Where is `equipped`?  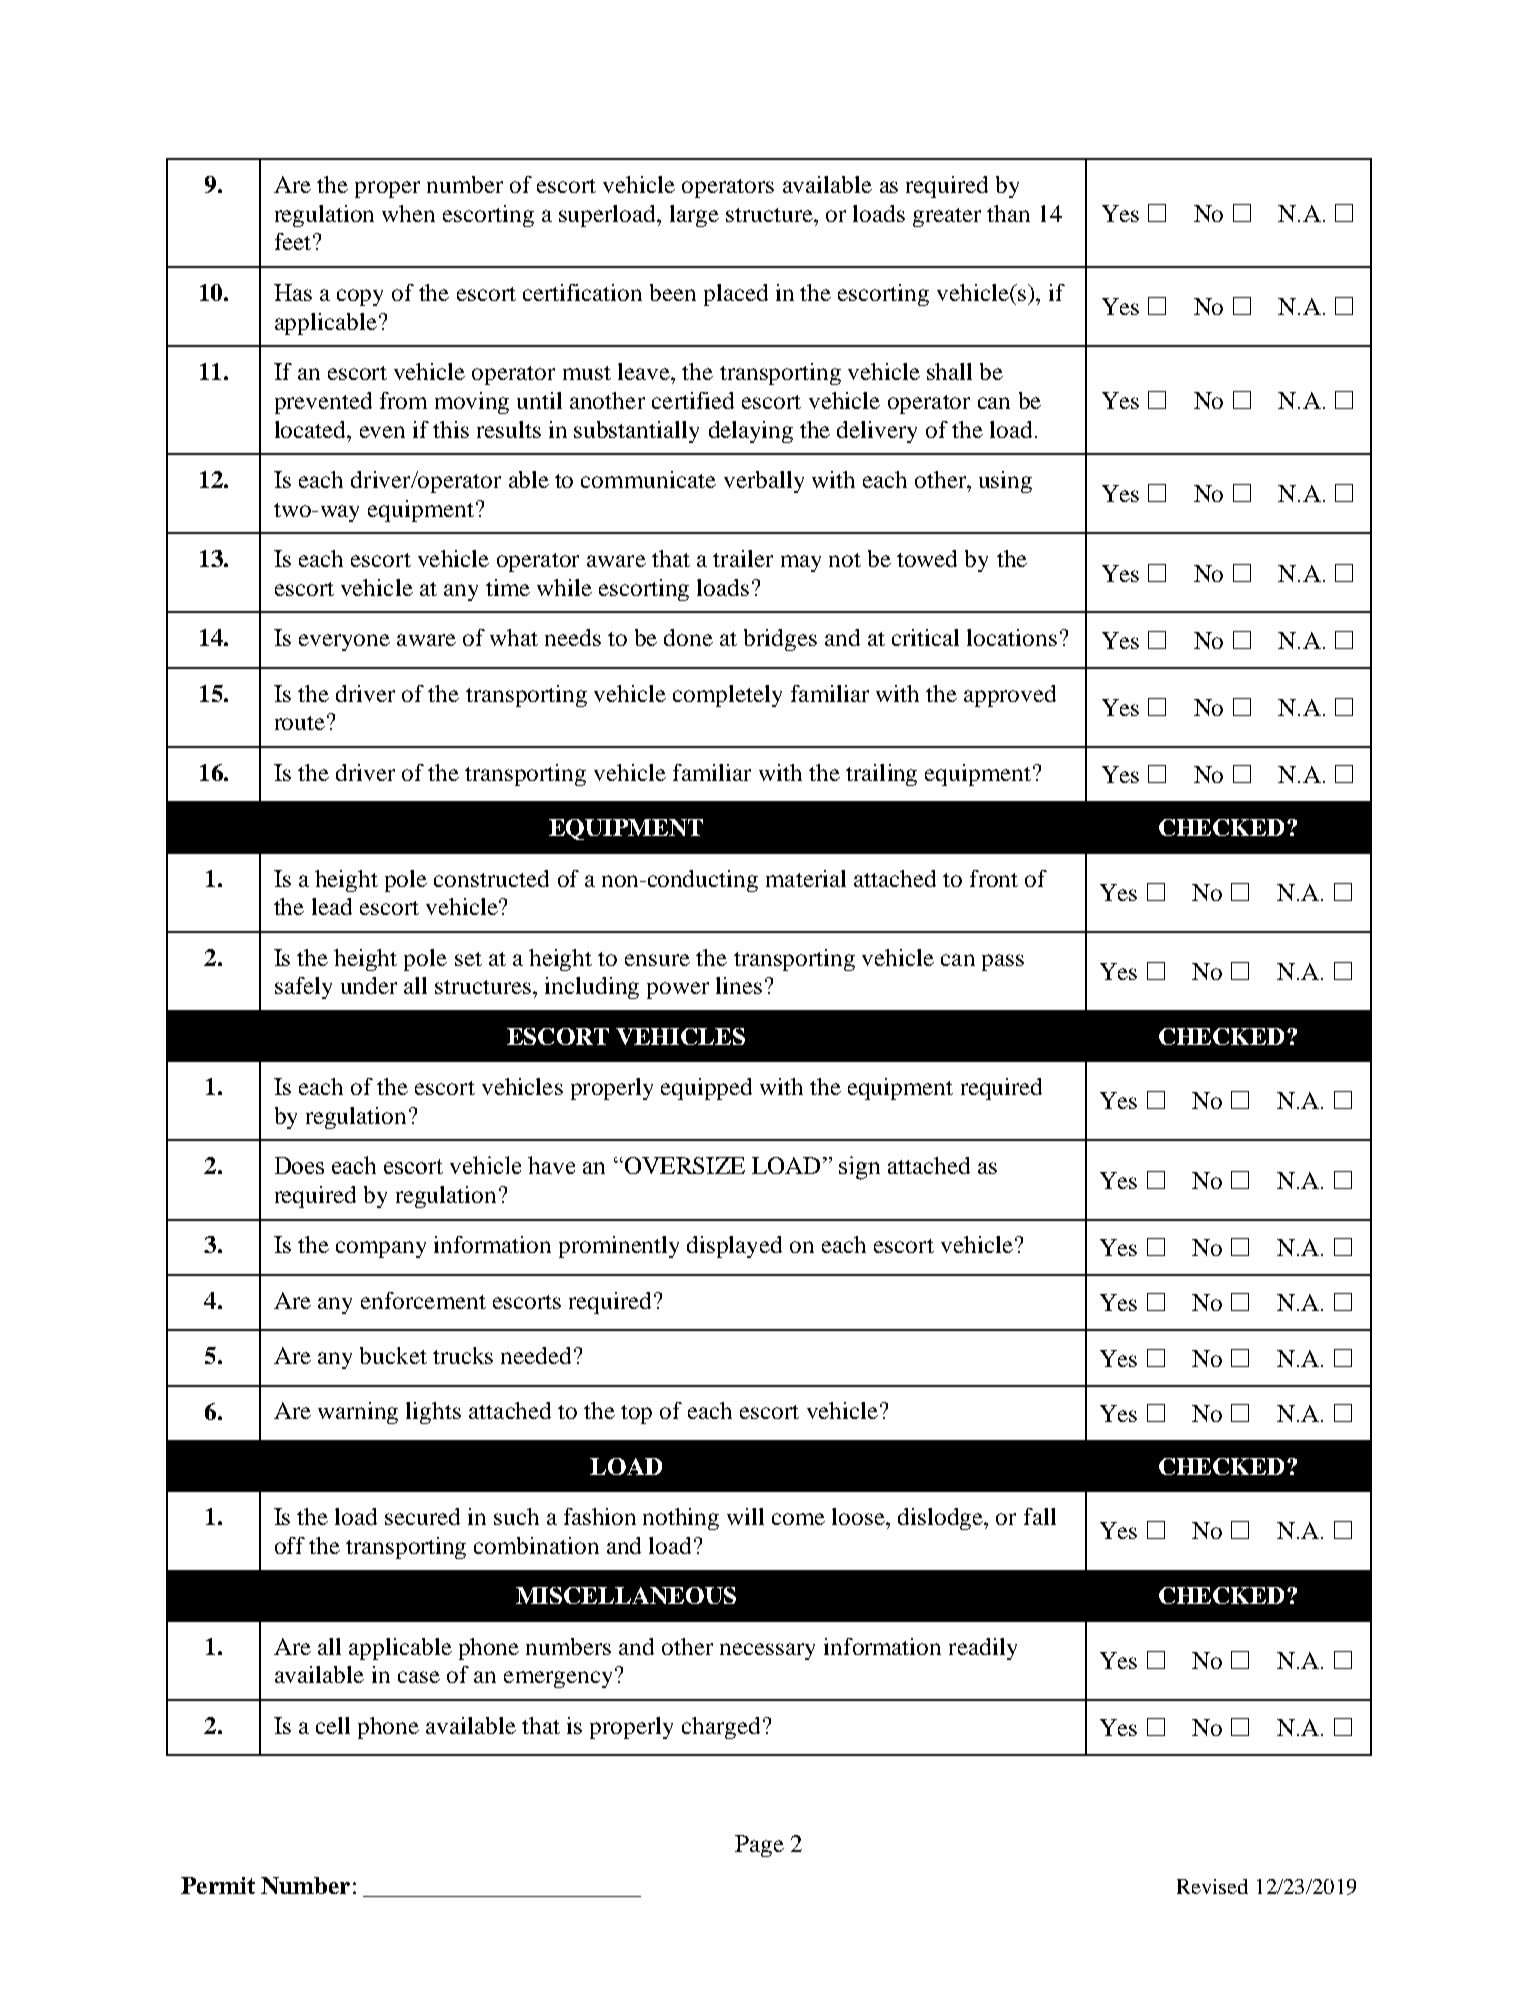 equipped is located at coordinates (706, 1089).
